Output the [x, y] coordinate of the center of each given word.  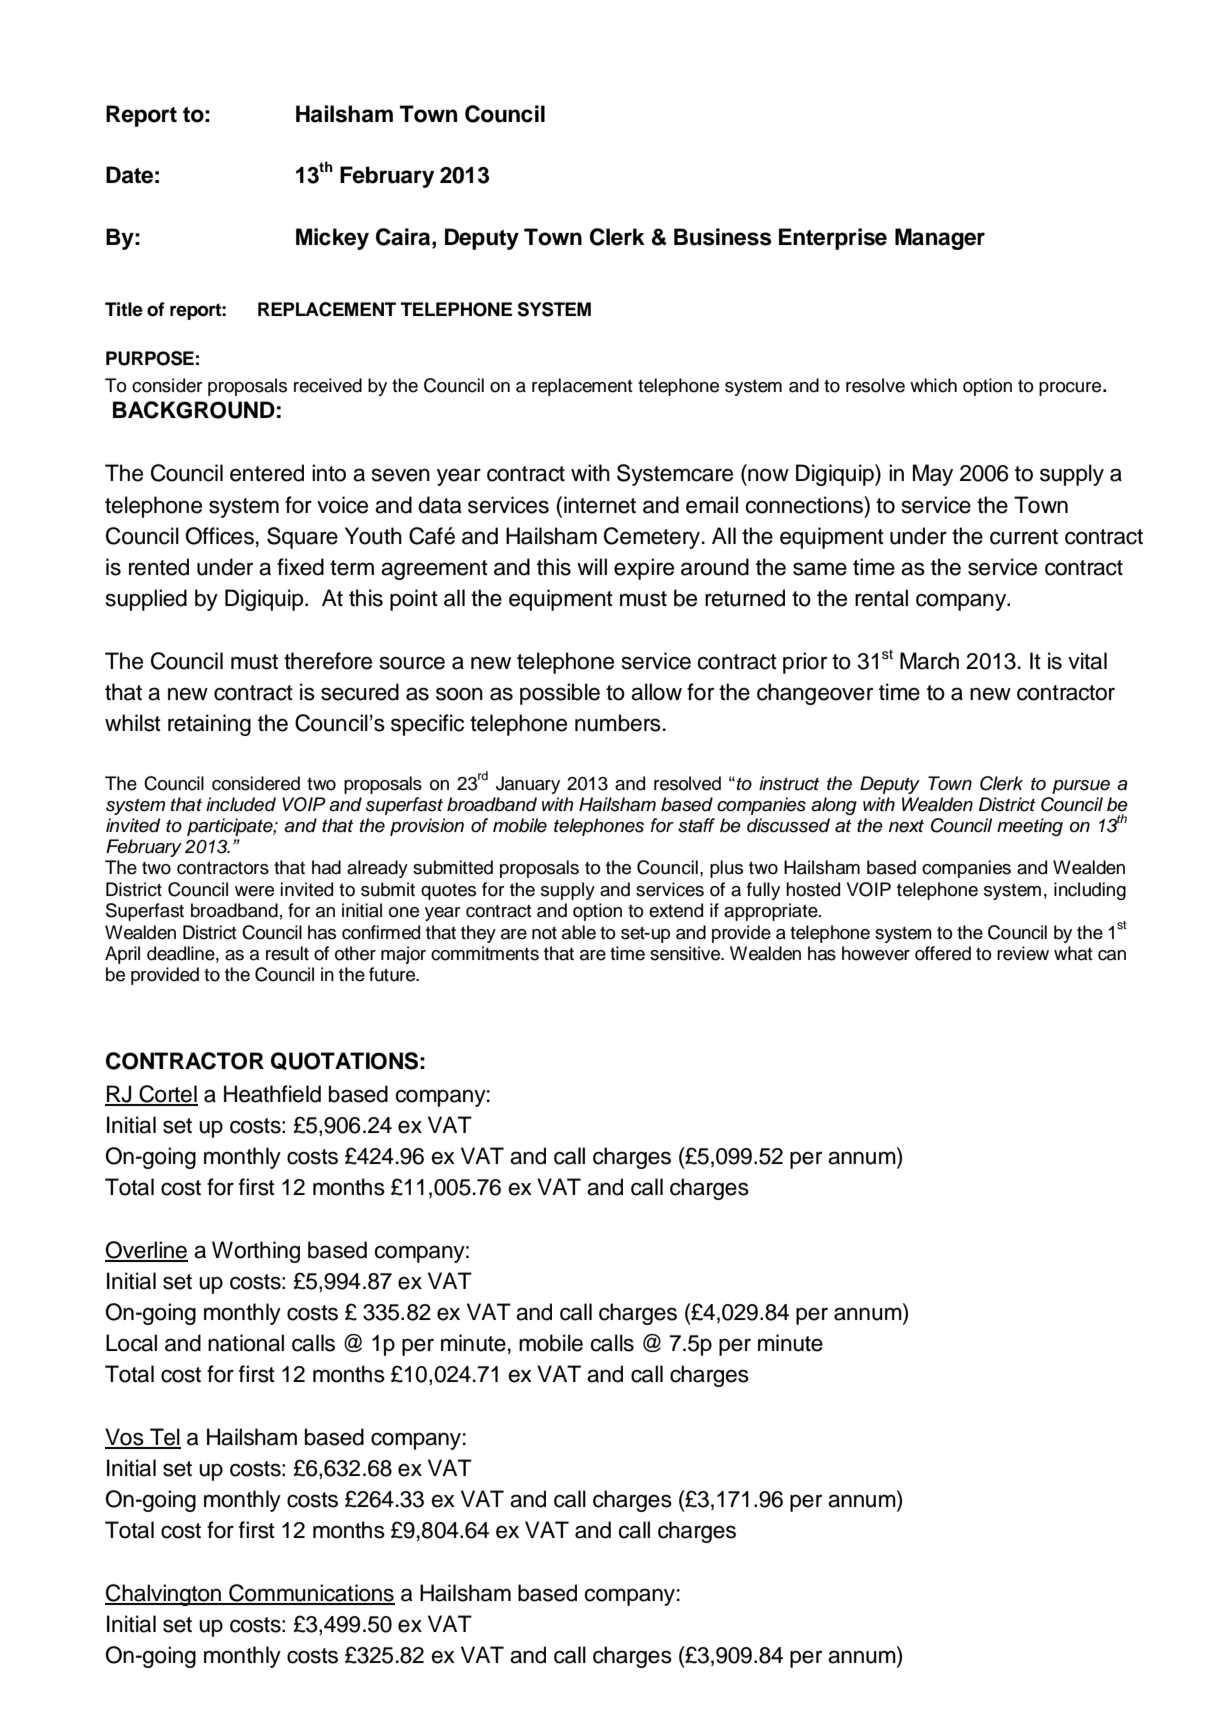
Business [723, 237]
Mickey [332, 239]
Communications [311, 1594]
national [246, 1343]
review [1023, 953]
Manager [940, 239]
